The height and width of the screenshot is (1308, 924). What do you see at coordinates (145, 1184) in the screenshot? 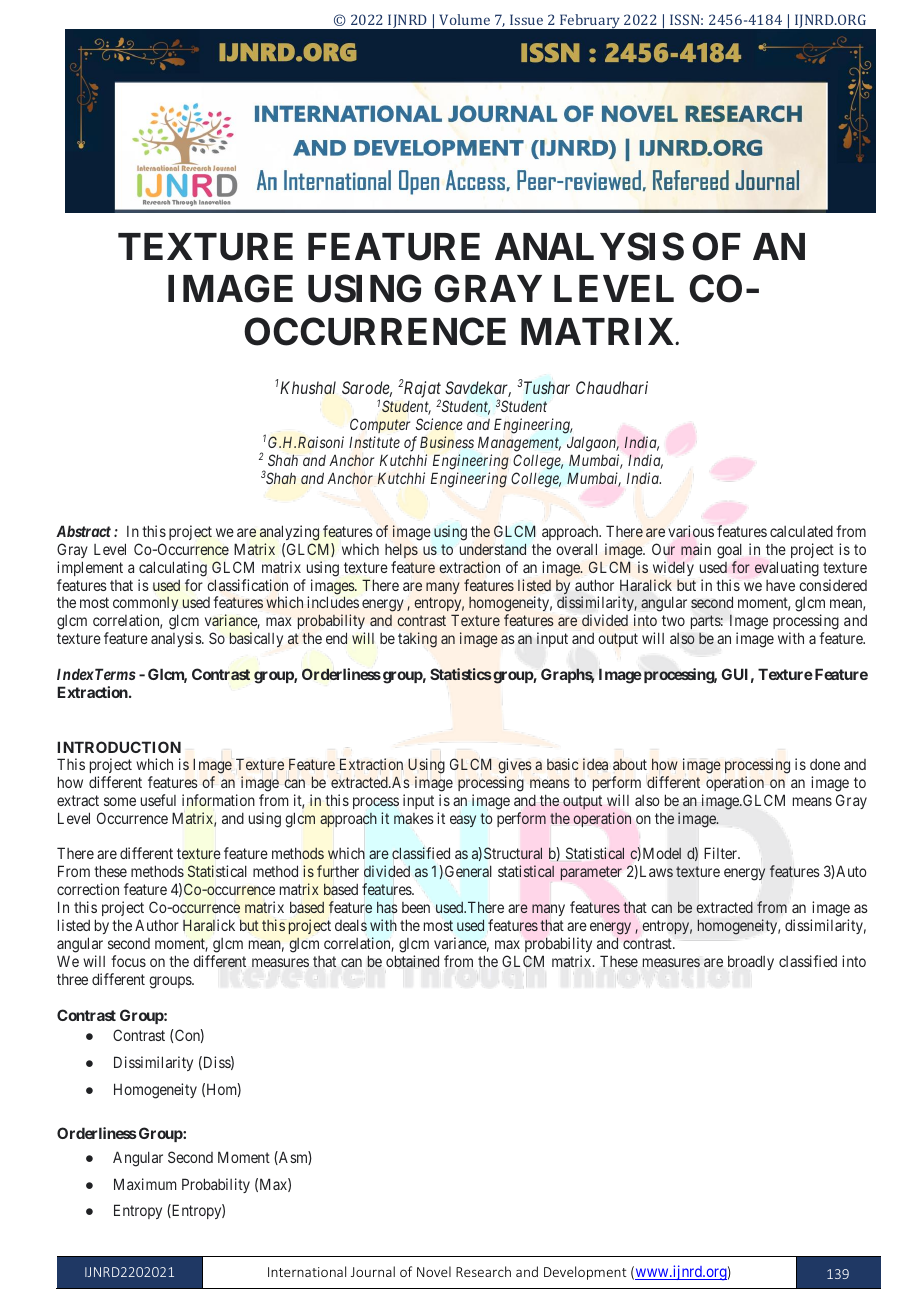
I see `Maximum` at bounding box center [145, 1184].
